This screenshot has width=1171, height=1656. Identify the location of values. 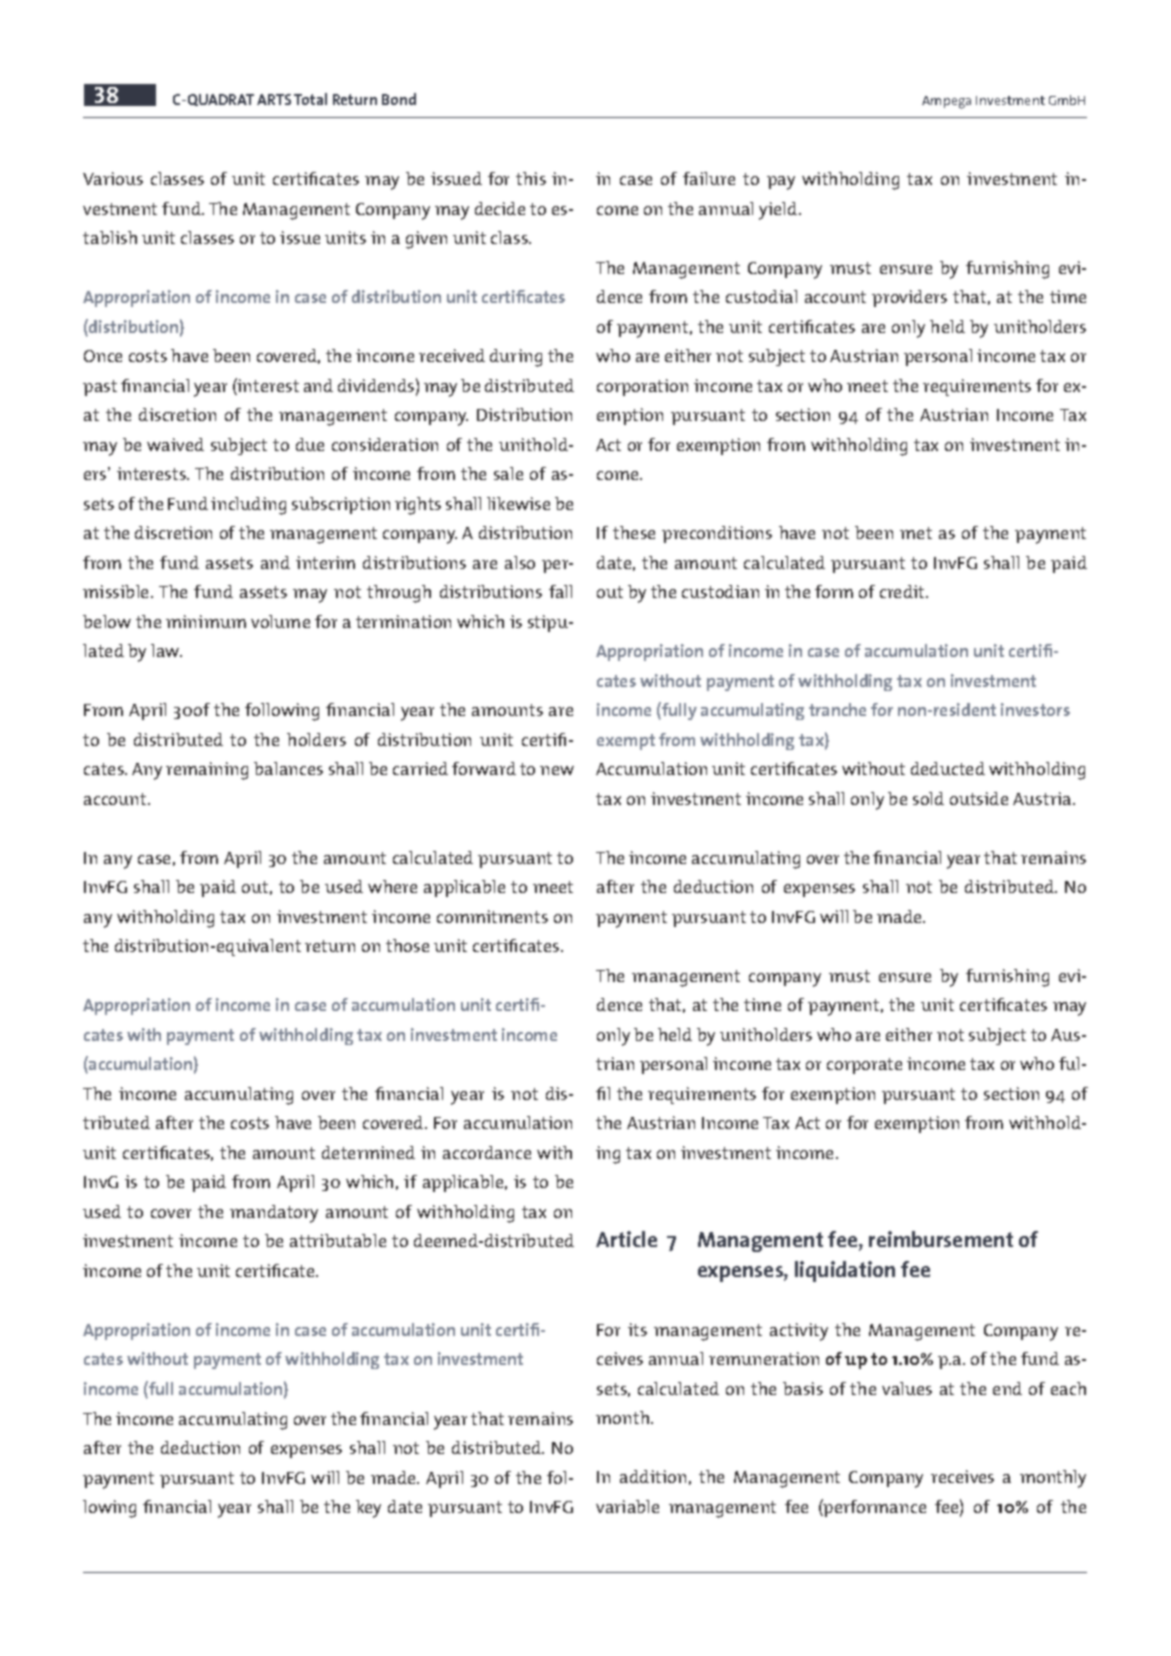
(907, 1388).
